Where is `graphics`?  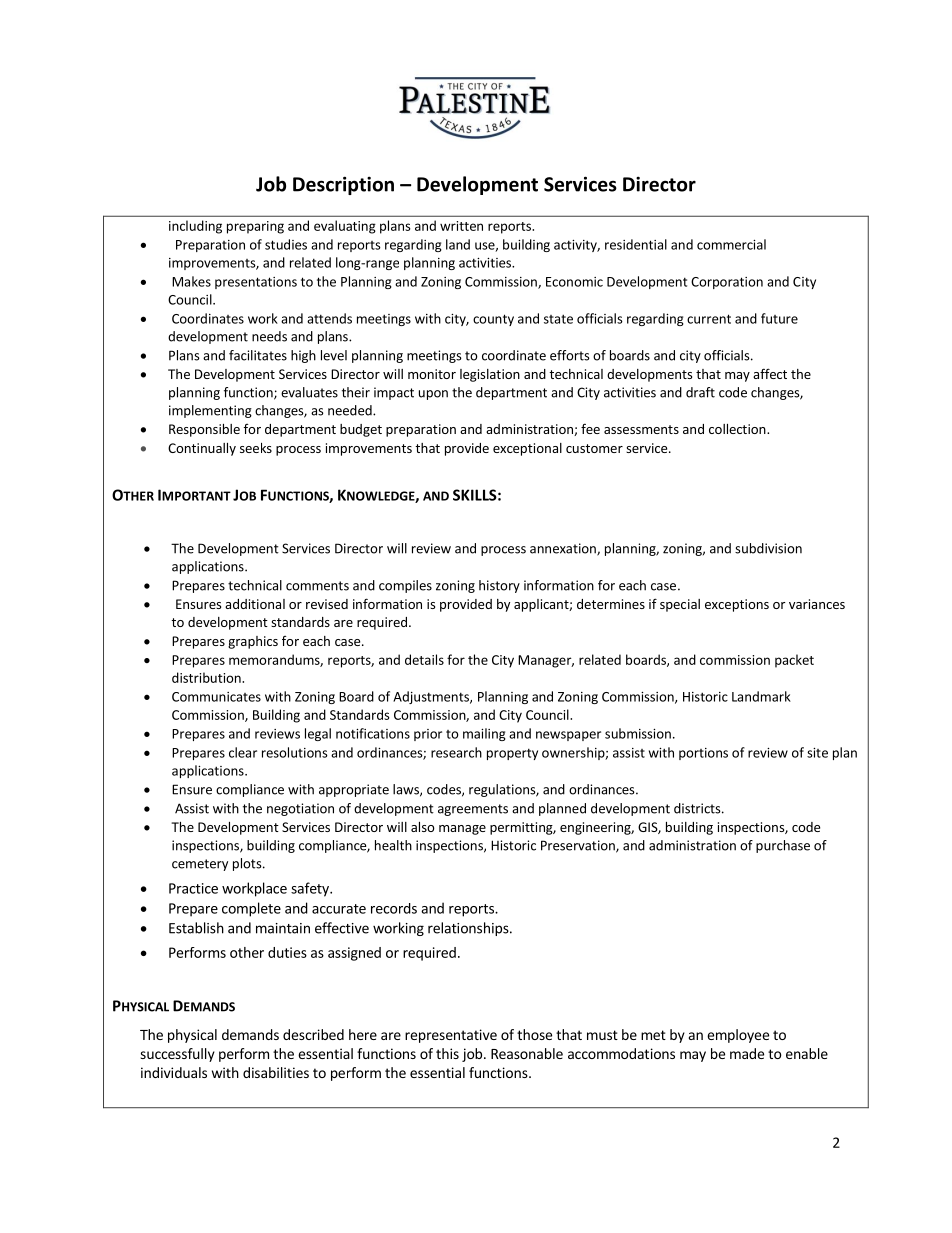 graphics is located at coordinates (253, 642).
